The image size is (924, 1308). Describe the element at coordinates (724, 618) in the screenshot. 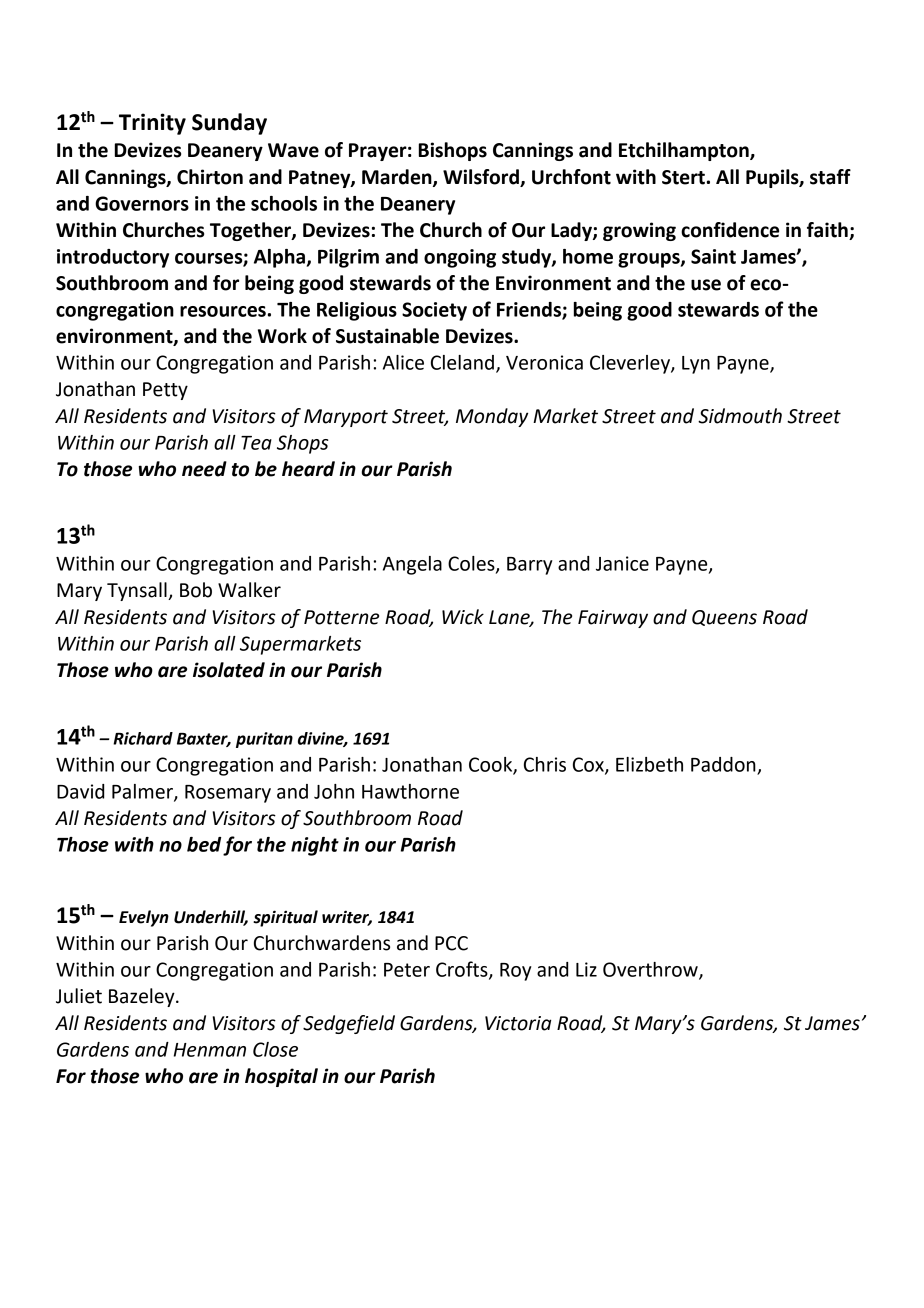

I see `Queens` at that location.
